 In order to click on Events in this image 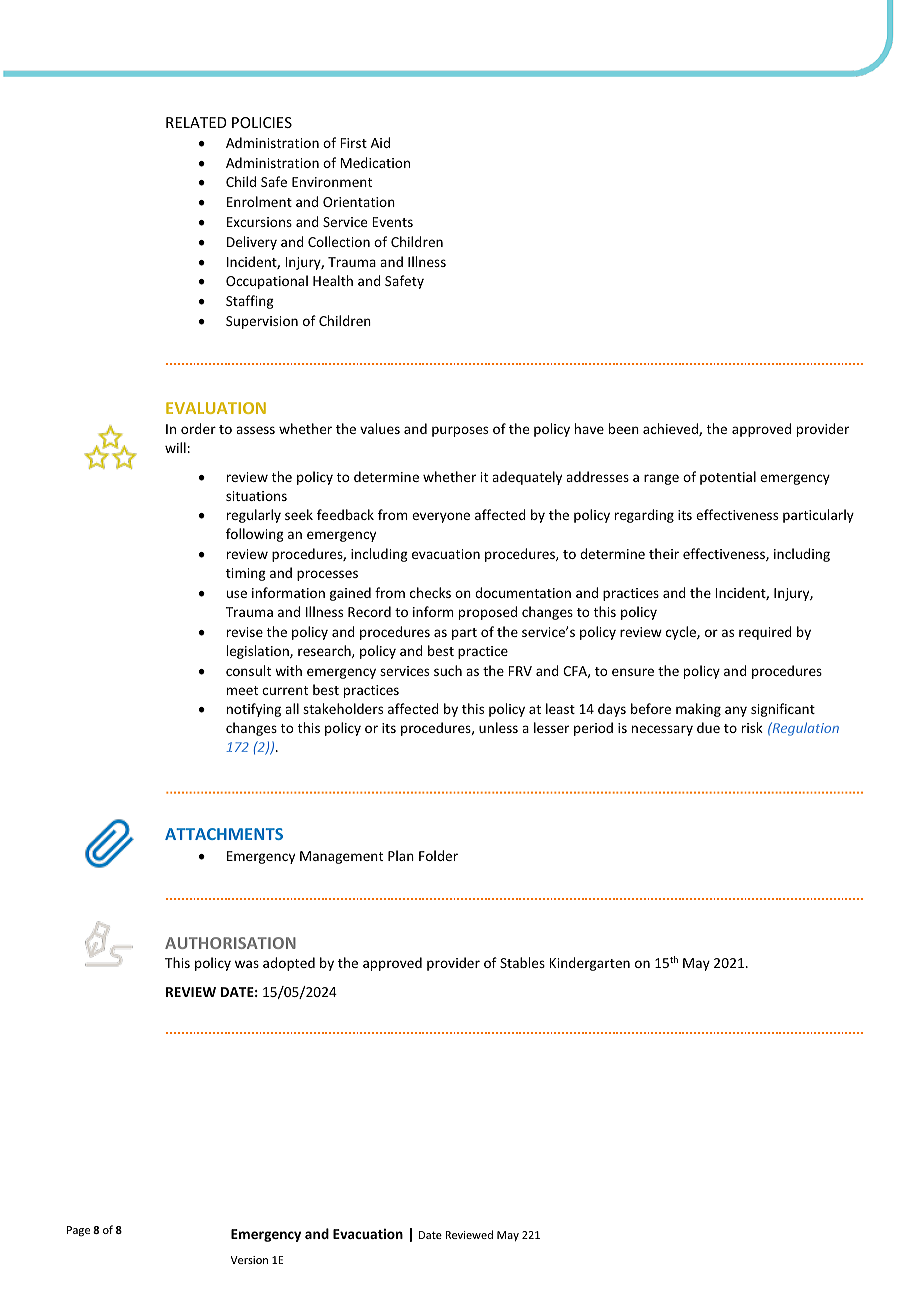, I will do `click(392, 222)`.
